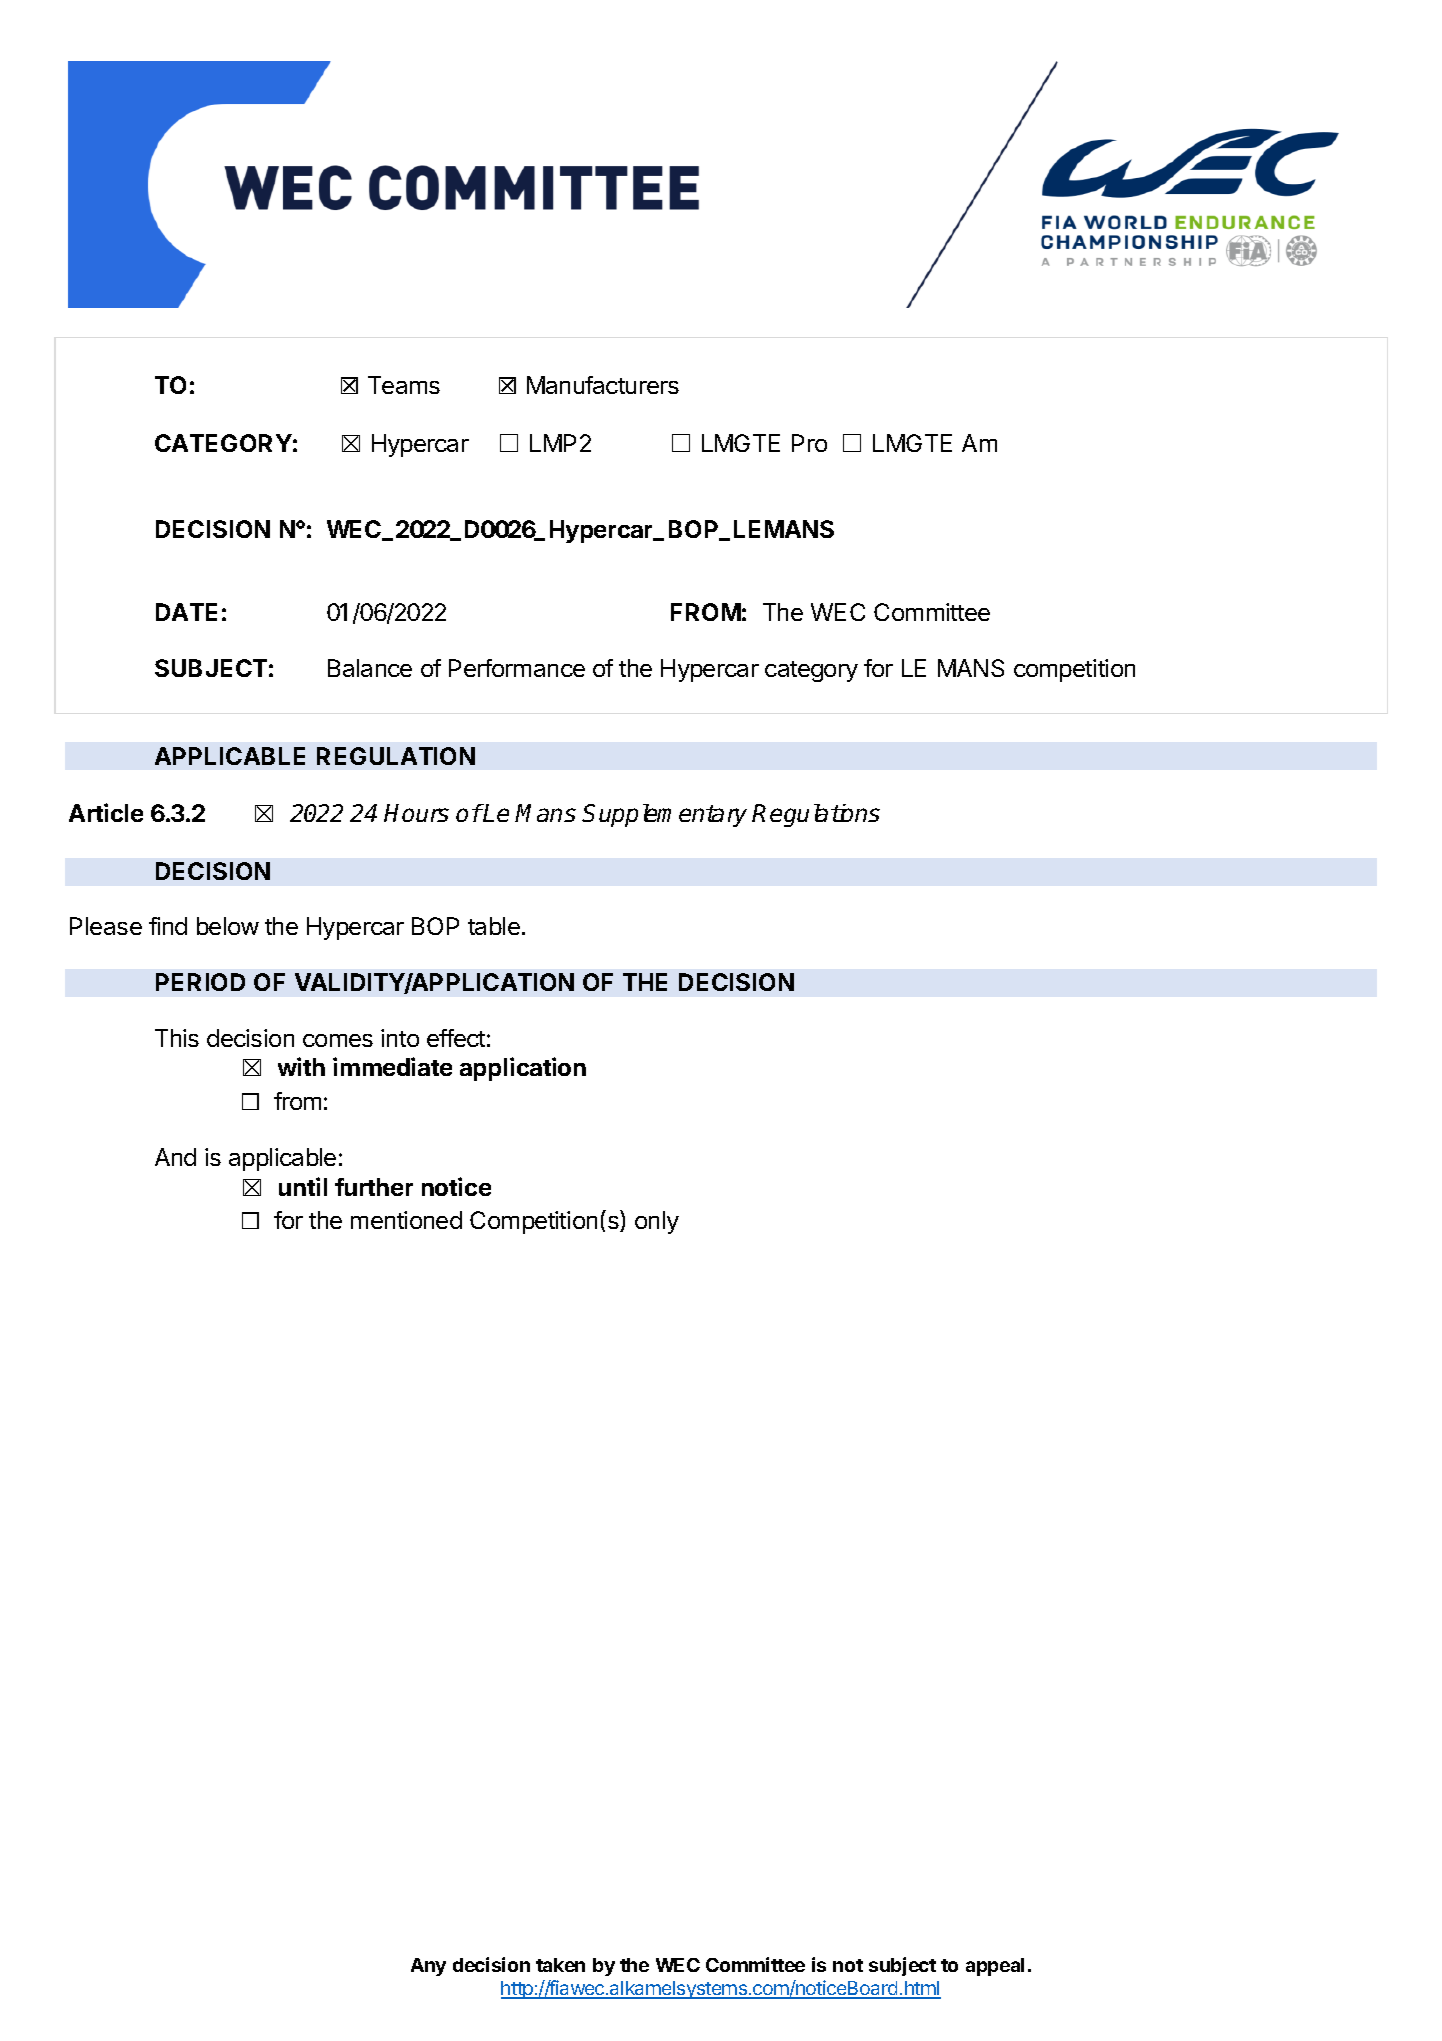 This image has width=1442, height=2041. What do you see at coordinates (560, 1965) in the image?
I see `taken` at bounding box center [560, 1965].
